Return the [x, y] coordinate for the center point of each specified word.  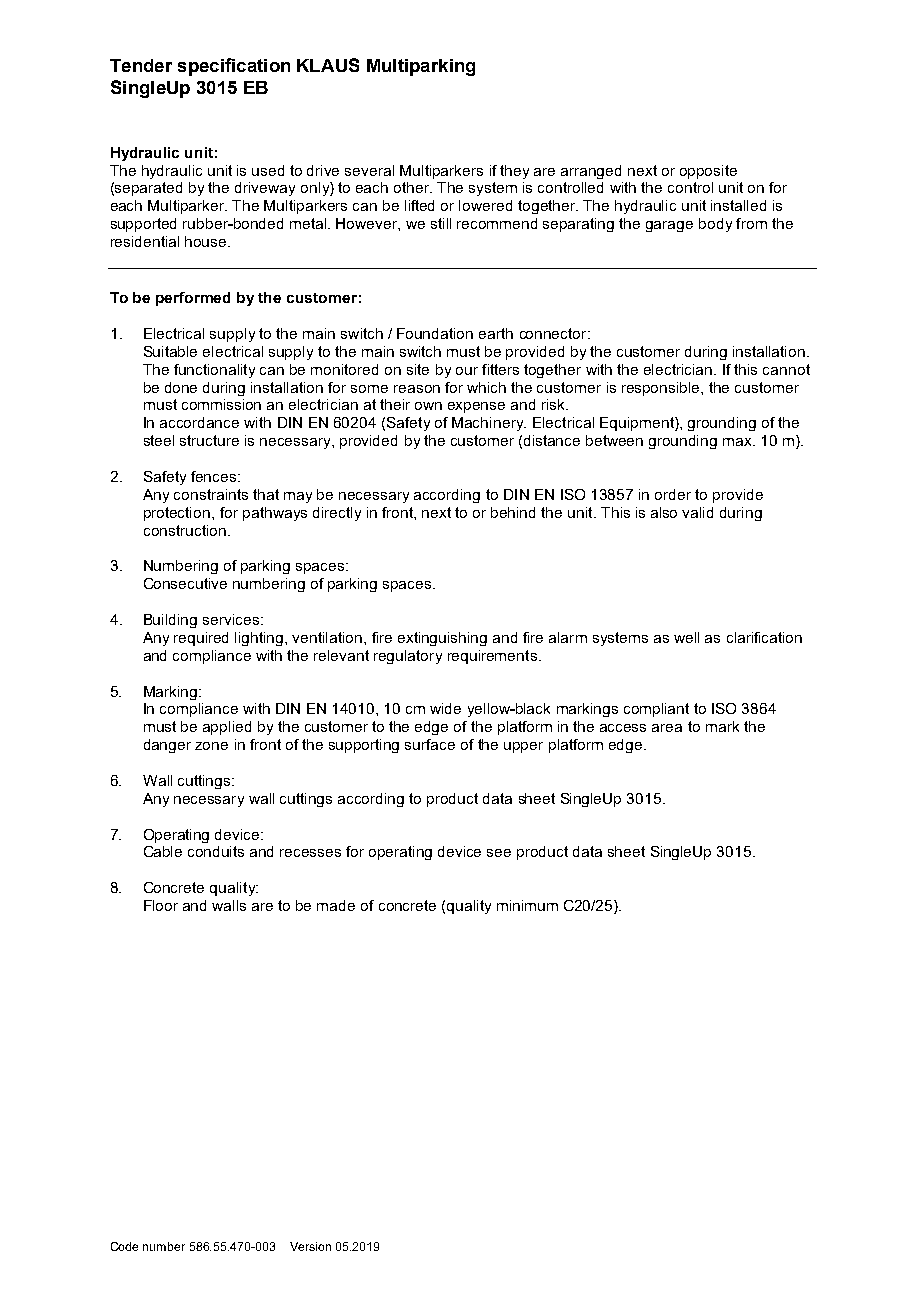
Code [124, 1246]
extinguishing [442, 639]
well [686, 637]
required [201, 639]
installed [738, 205]
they [514, 172]
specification [234, 67]
